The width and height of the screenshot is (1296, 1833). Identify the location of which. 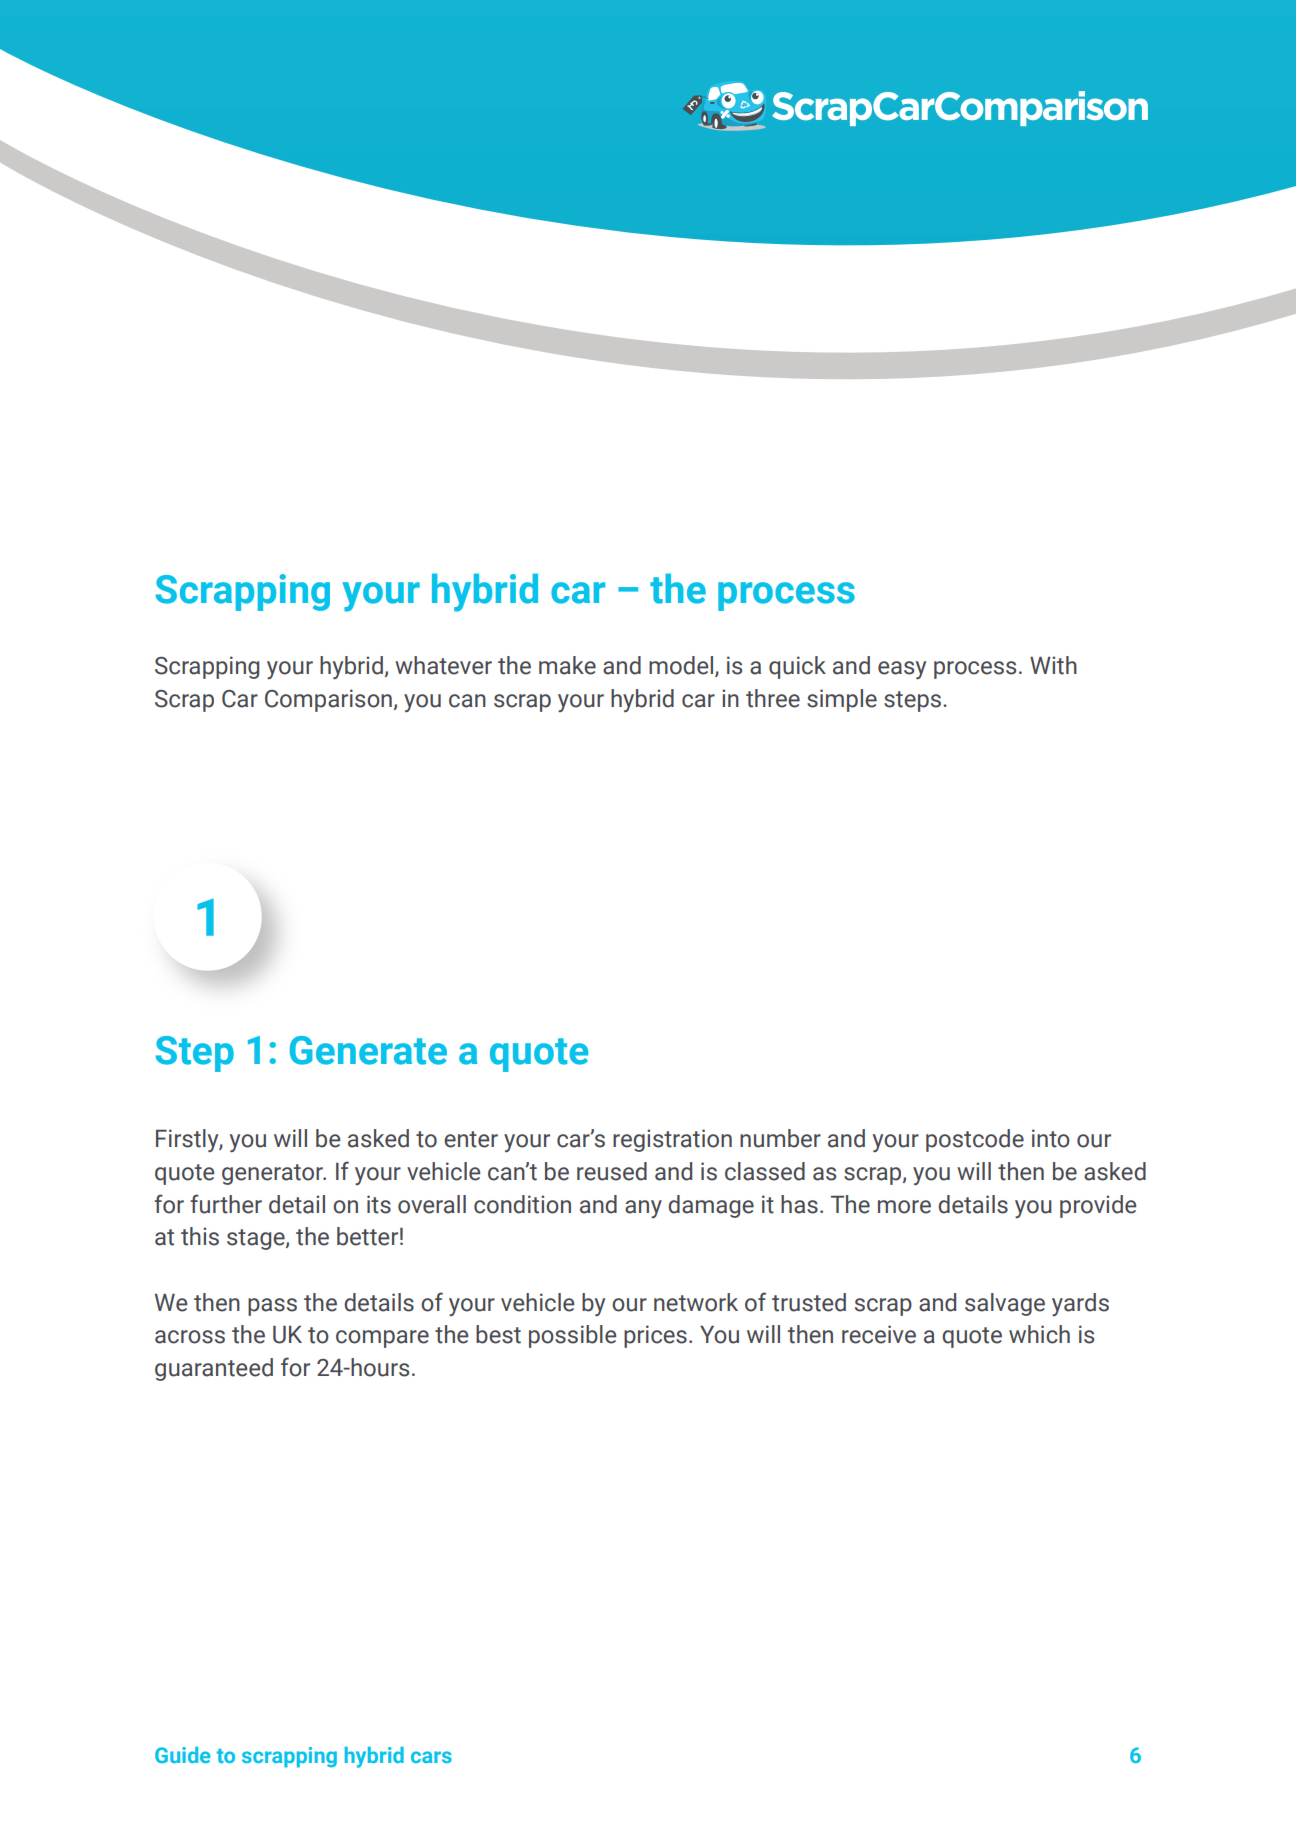
(1039, 1334).
